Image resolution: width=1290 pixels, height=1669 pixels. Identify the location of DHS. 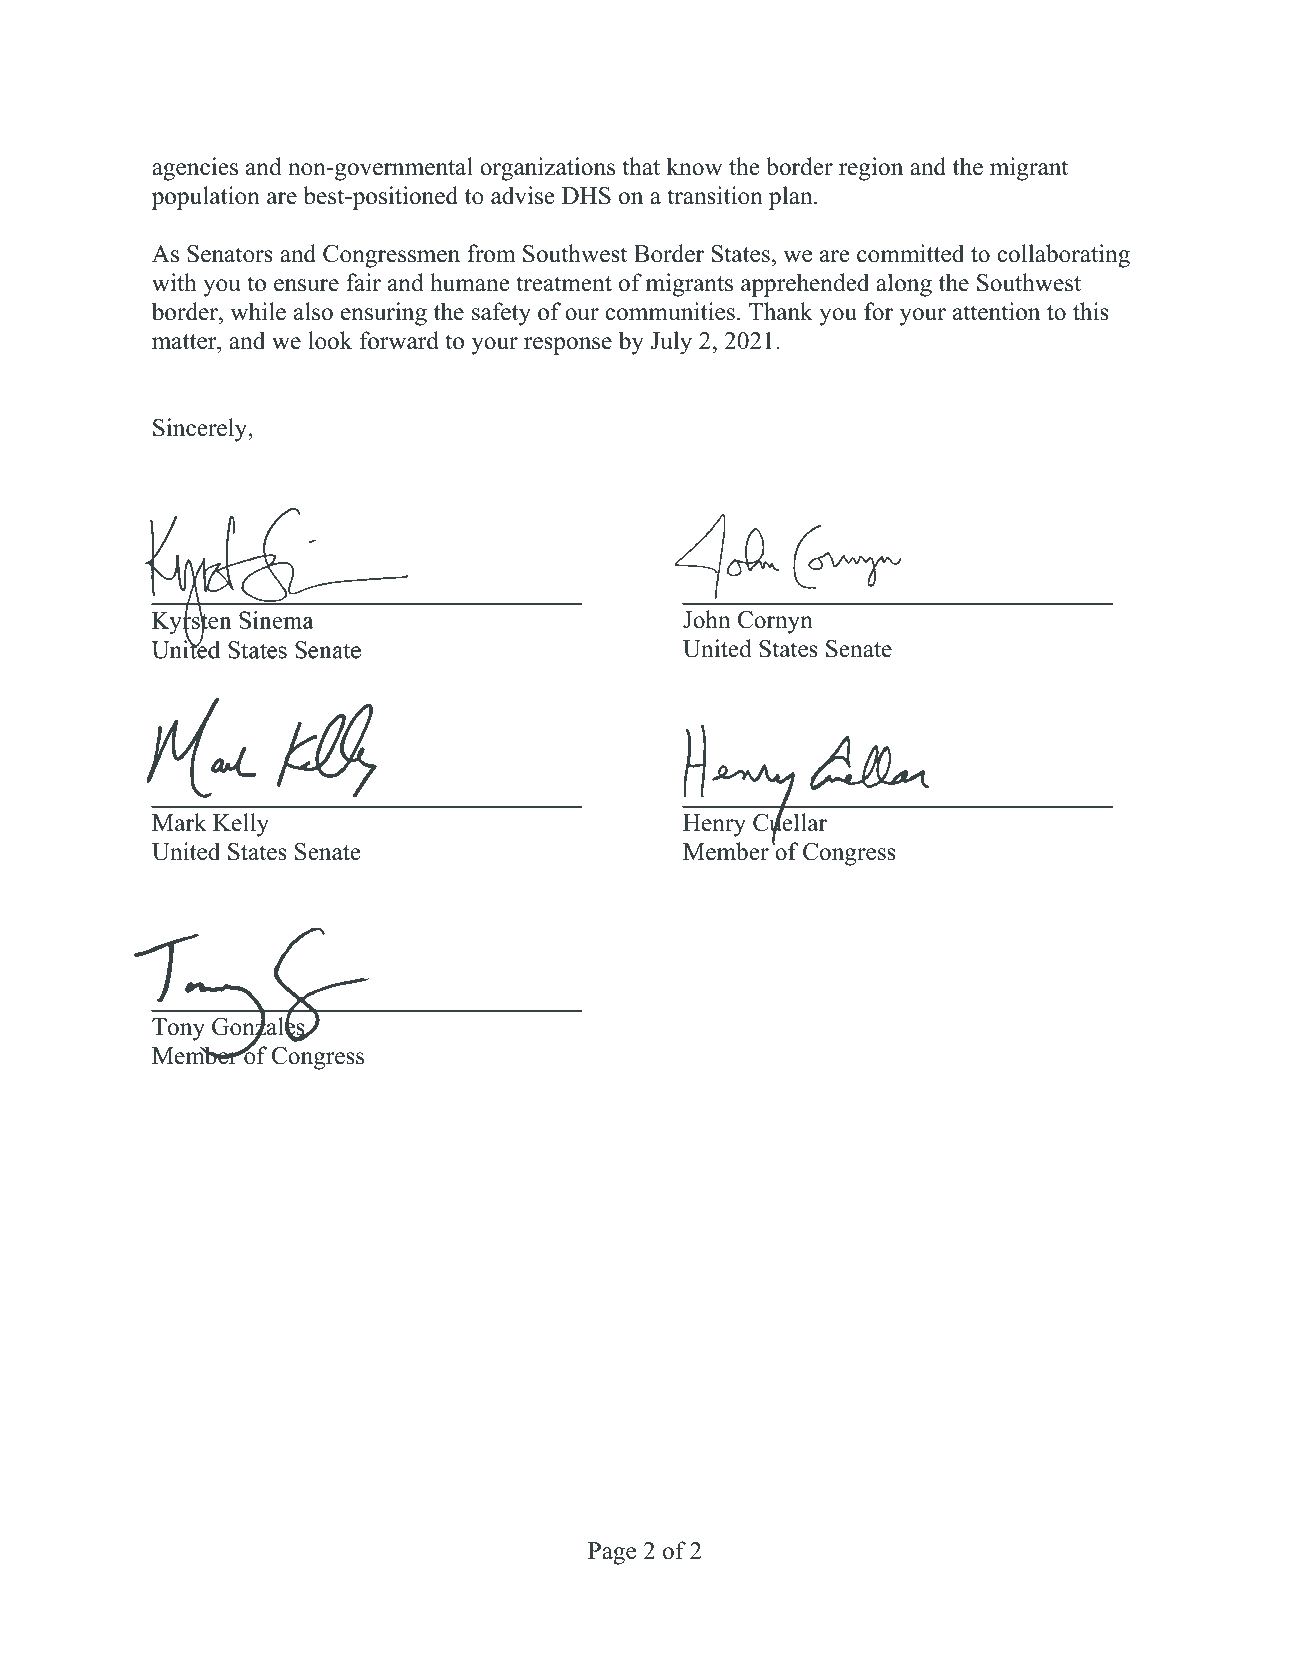
(586, 196).
